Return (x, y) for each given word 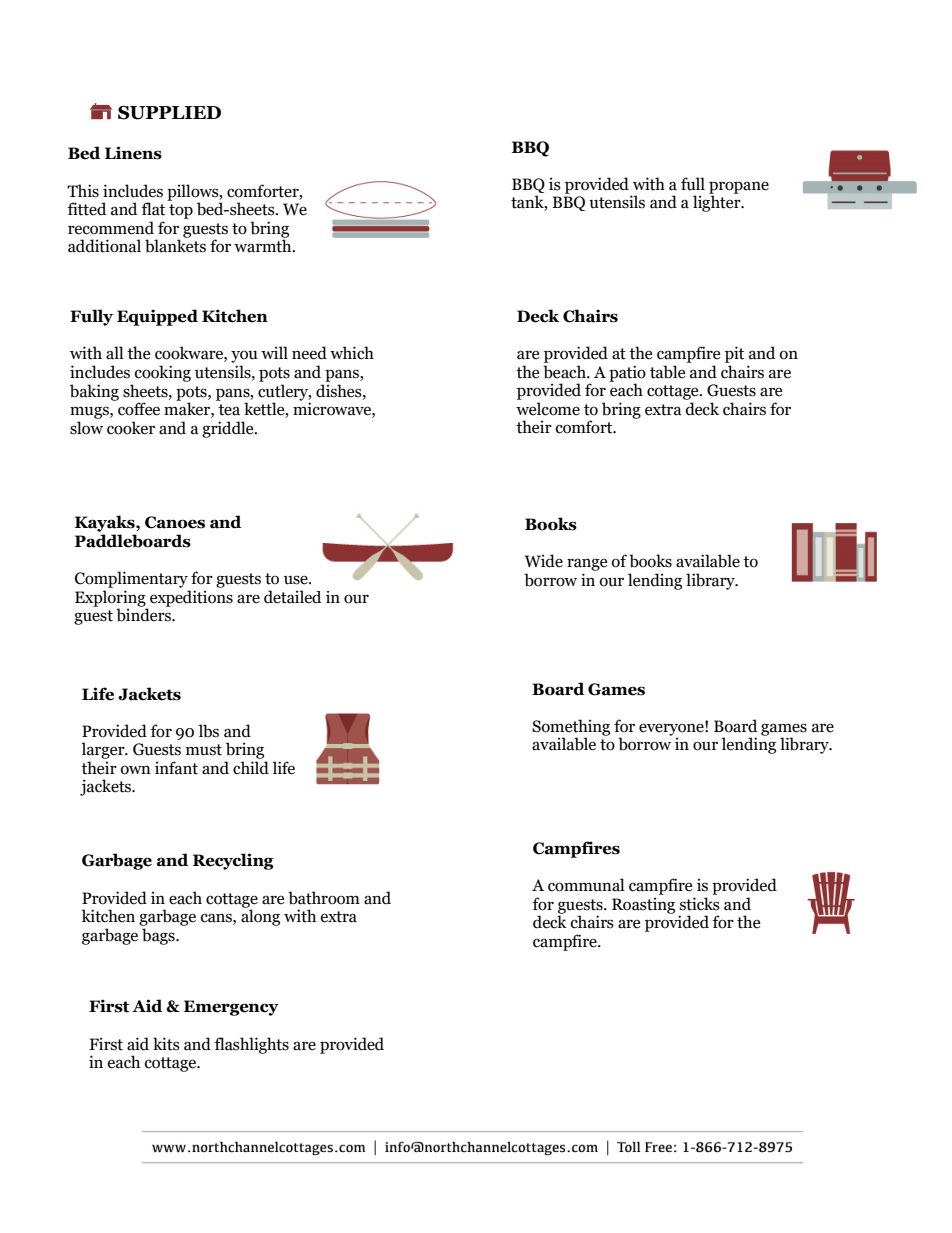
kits (166, 1044)
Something (571, 728)
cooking (163, 373)
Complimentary (131, 579)
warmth (264, 246)
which (352, 353)
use (297, 580)
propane (739, 188)
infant (176, 768)
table (667, 372)
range (587, 564)
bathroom (324, 898)
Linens (133, 153)
